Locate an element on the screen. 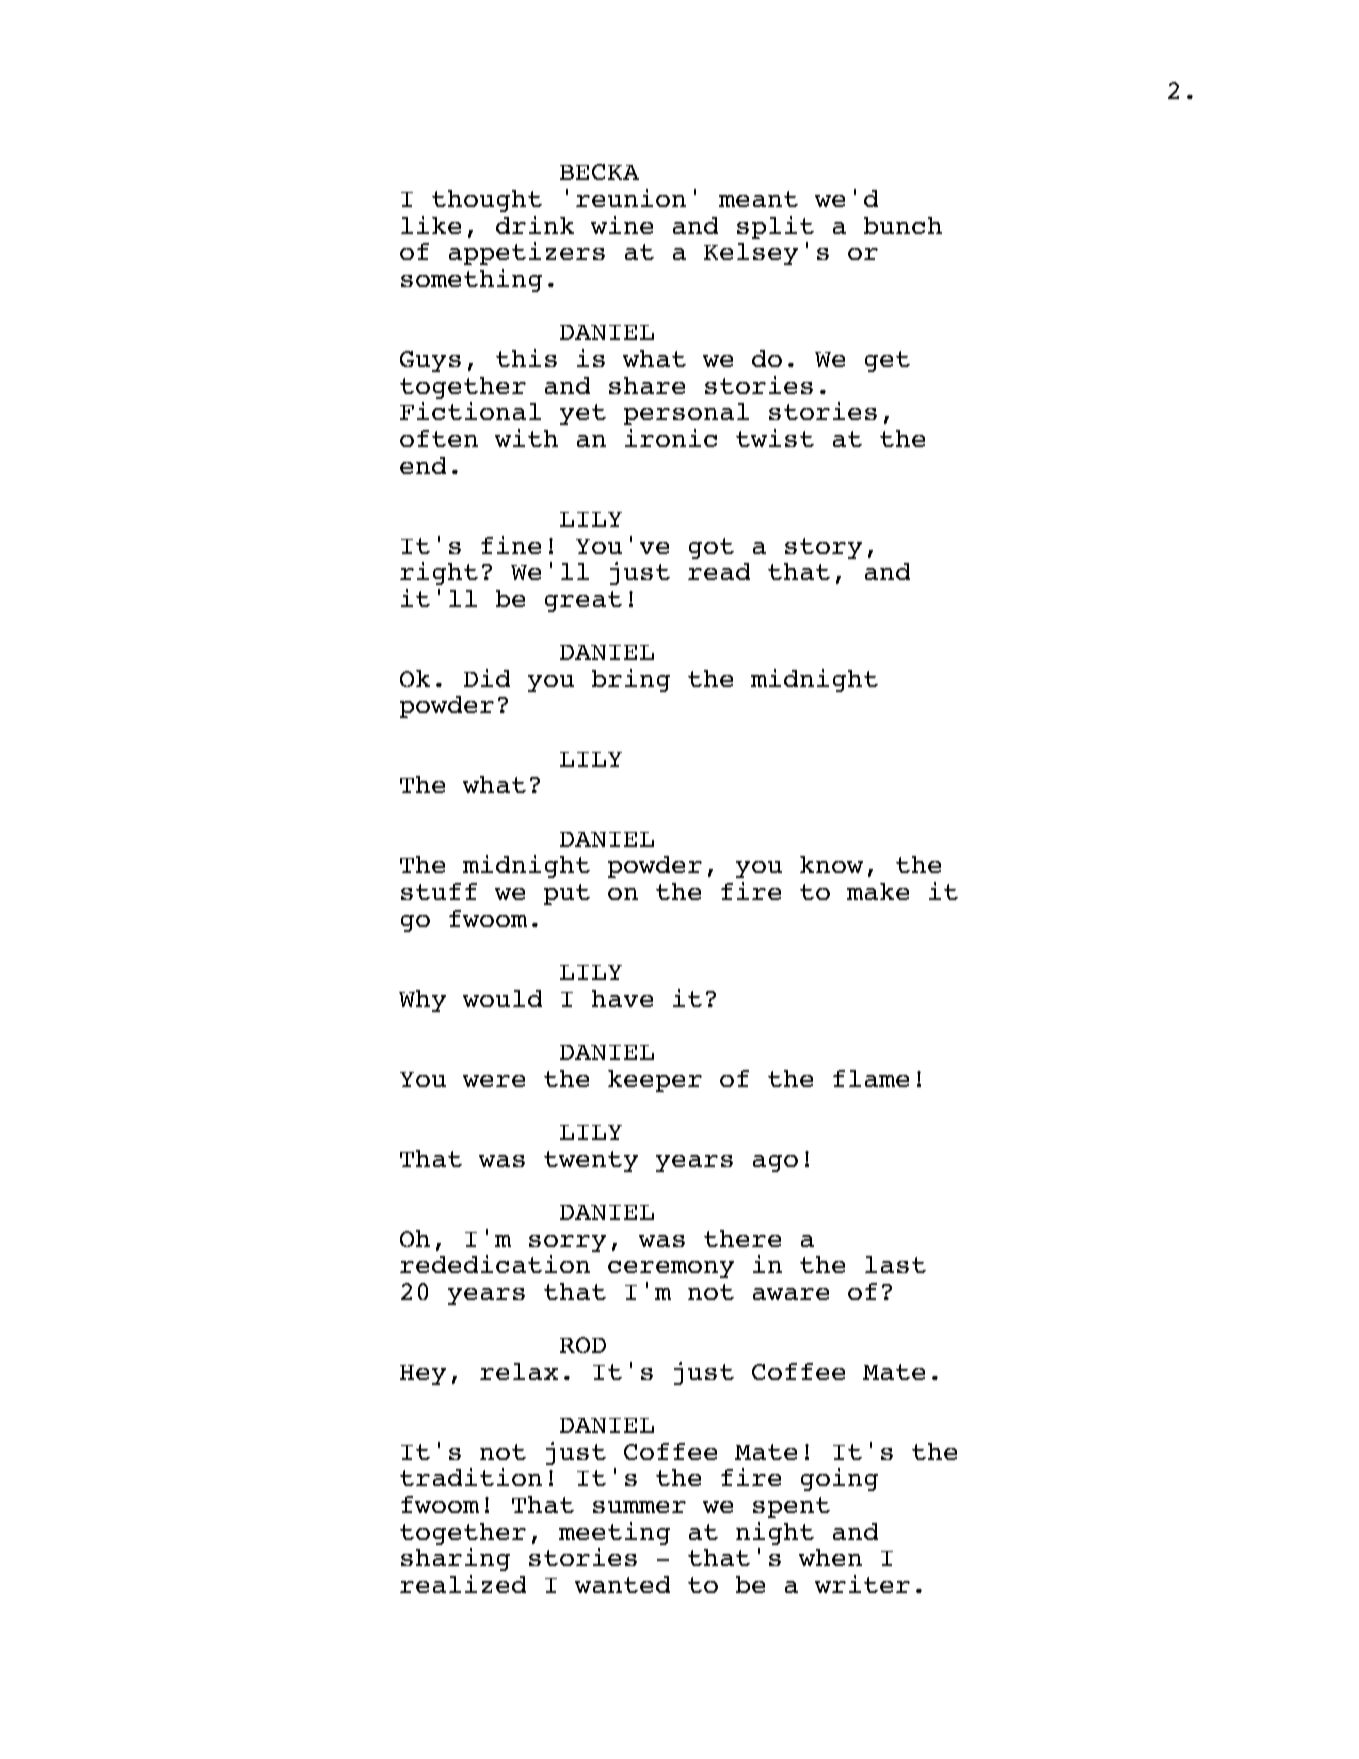 Image resolution: width=1359 pixels, height=1759 pixels. stuff is located at coordinates (439, 891).
